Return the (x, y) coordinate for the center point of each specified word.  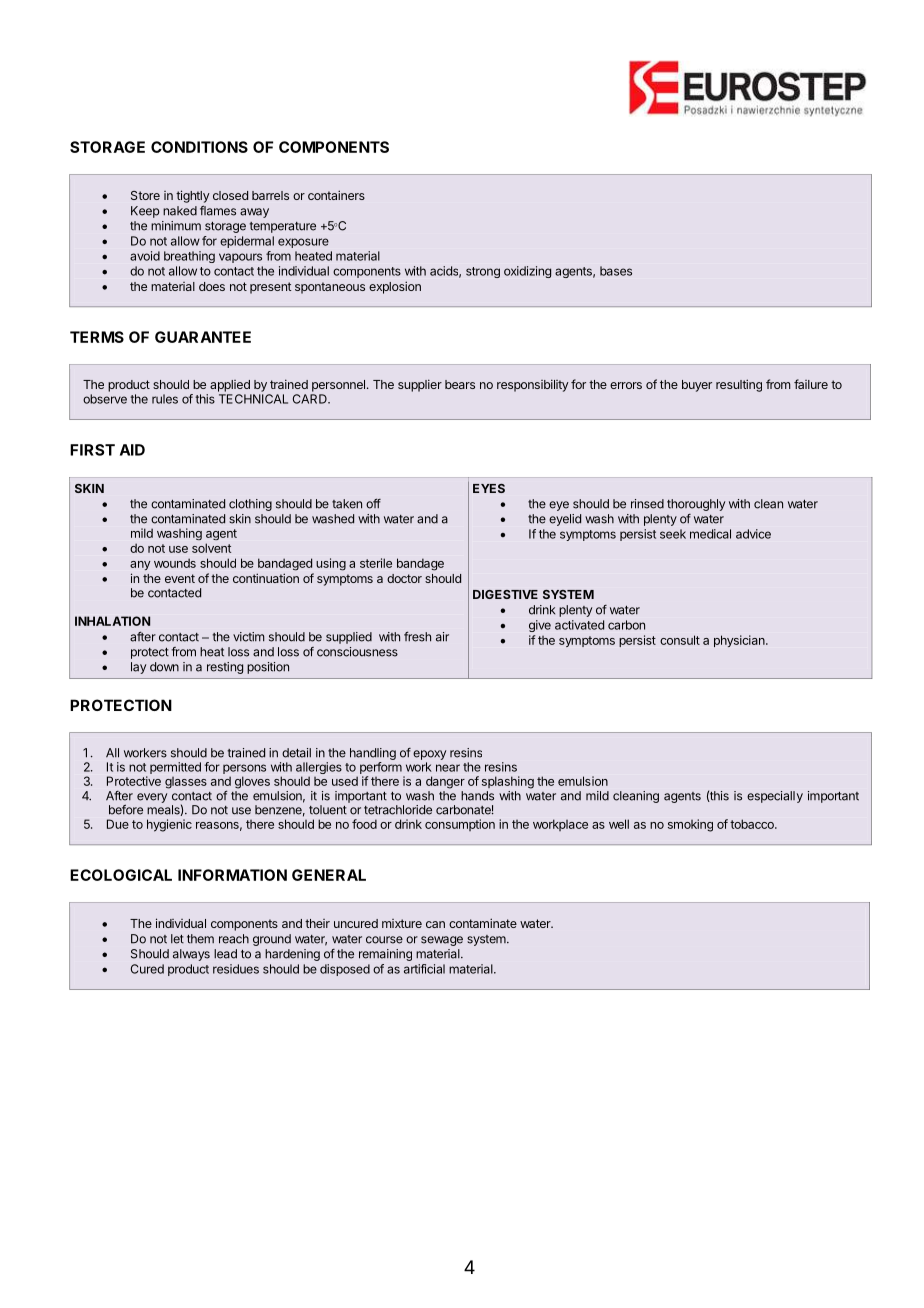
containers (336, 195)
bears (460, 384)
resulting (739, 385)
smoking (690, 825)
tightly (193, 196)
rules (165, 399)
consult (680, 640)
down (164, 667)
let (177, 939)
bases (616, 271)
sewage (442, 941)
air (442, 637)
